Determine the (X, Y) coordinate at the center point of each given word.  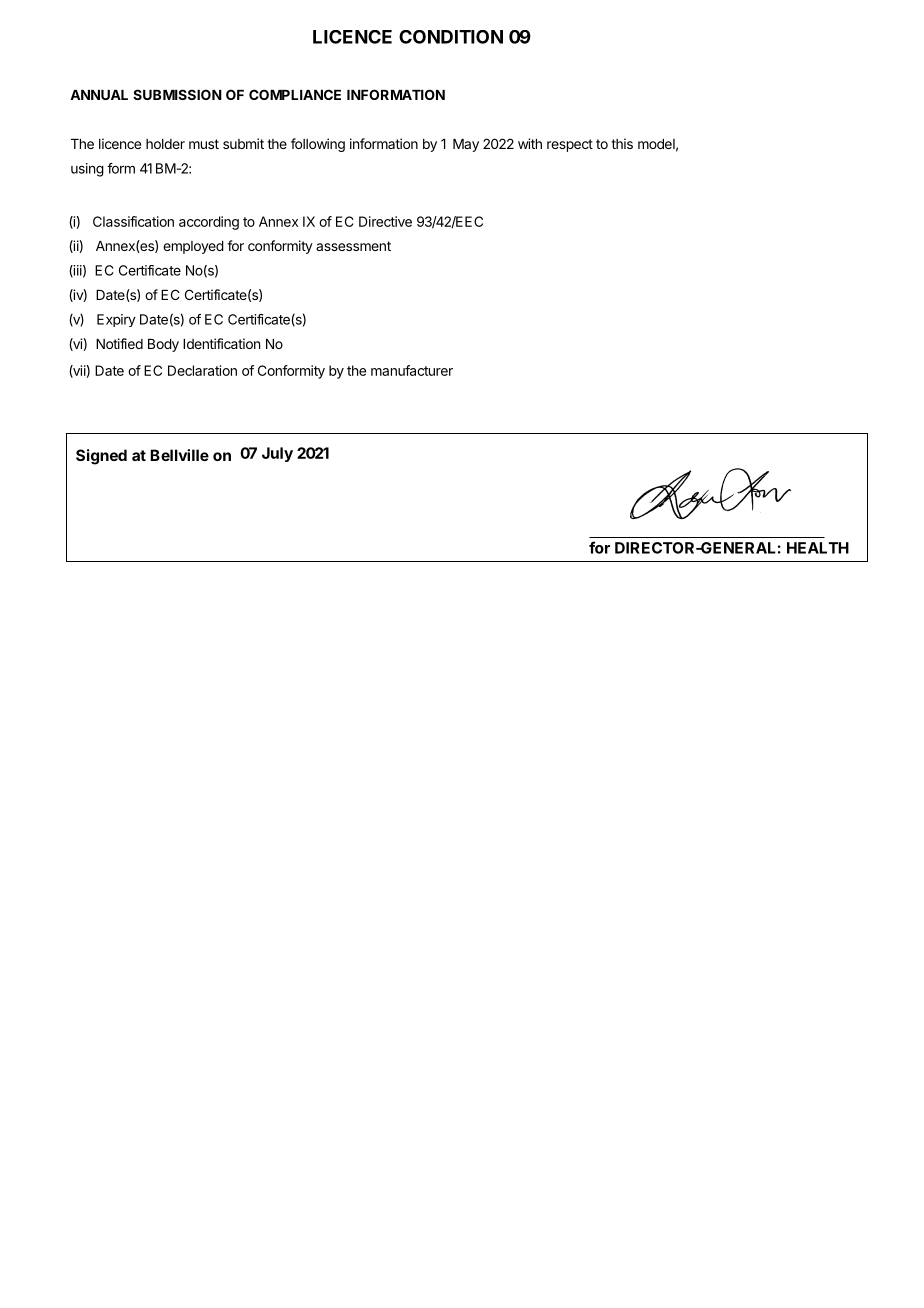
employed (193, 247)
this (622, 143)
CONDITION (451, 37)
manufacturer (412, 370)
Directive (385, 221)
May (466, 145)
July (277, 454)
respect (570, 145)
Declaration (202, 370)
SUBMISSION (177, 94)
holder (165, 144)
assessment (353, 246)
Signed (101, 457)
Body (163, 345)
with (530, 143)
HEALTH (818, 548)
